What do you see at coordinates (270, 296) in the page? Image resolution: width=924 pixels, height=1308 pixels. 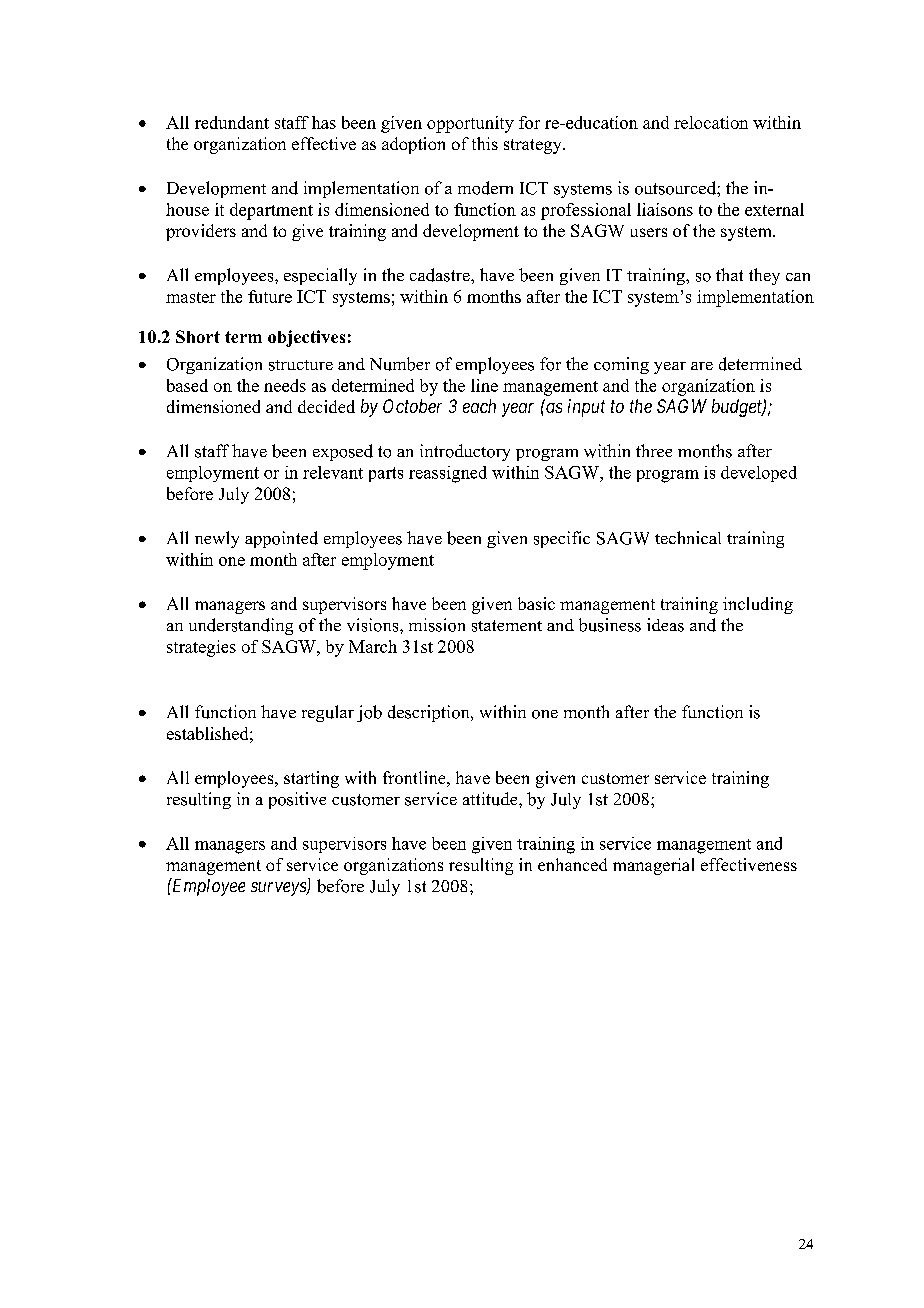 I see `future` at bounding box center [270, 296].
